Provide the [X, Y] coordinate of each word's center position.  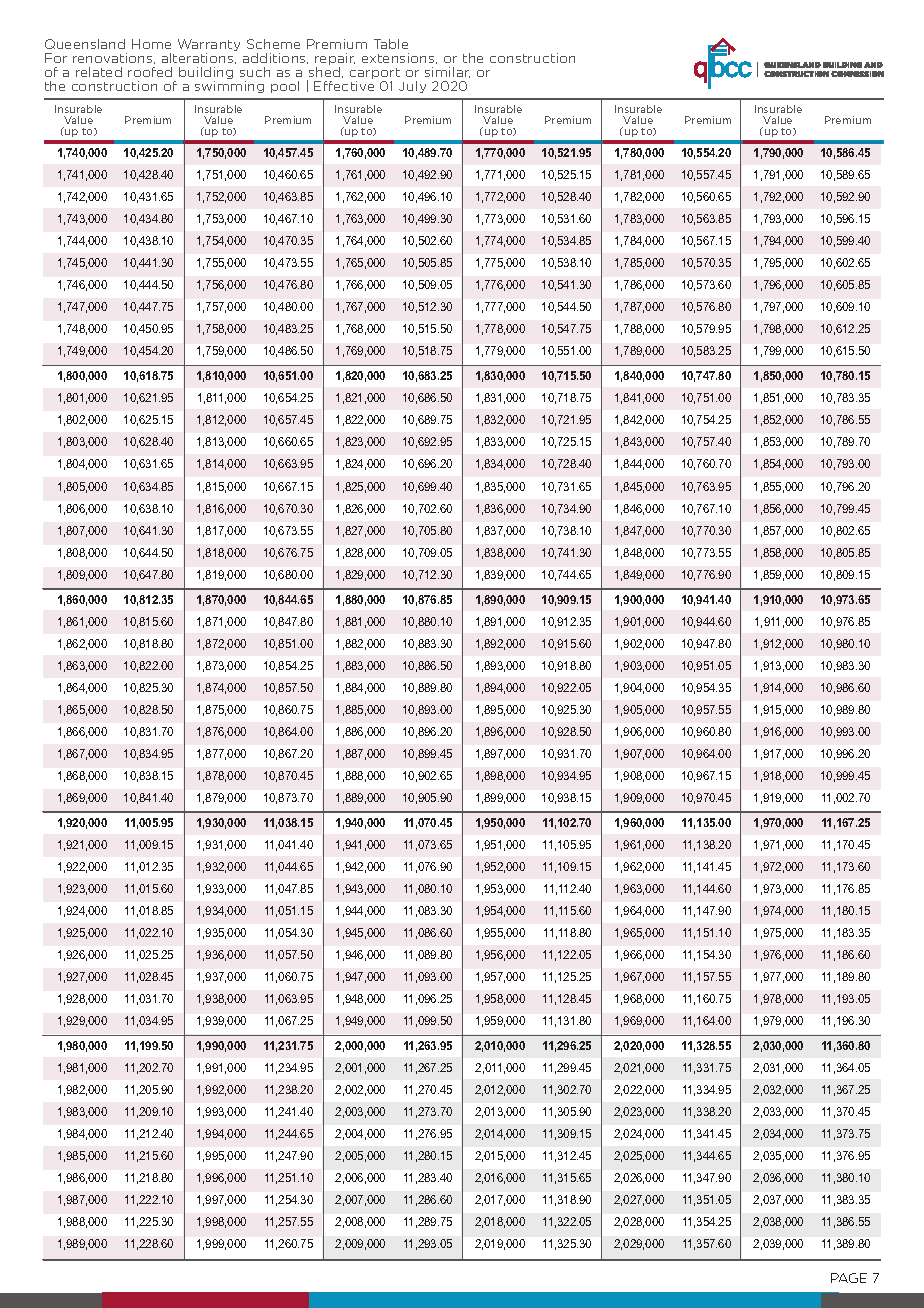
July [412, 87]
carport [375, 75]
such [255, 72]
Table [391, 44]
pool [285, 87]
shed [326, 72]
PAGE [849, 1278]
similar [447, 72]
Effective [344, 86]
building [206, 74]
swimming [229, 87]
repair [335, 60]
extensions [399, 58]
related [99, 72]
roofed [150, 72]
